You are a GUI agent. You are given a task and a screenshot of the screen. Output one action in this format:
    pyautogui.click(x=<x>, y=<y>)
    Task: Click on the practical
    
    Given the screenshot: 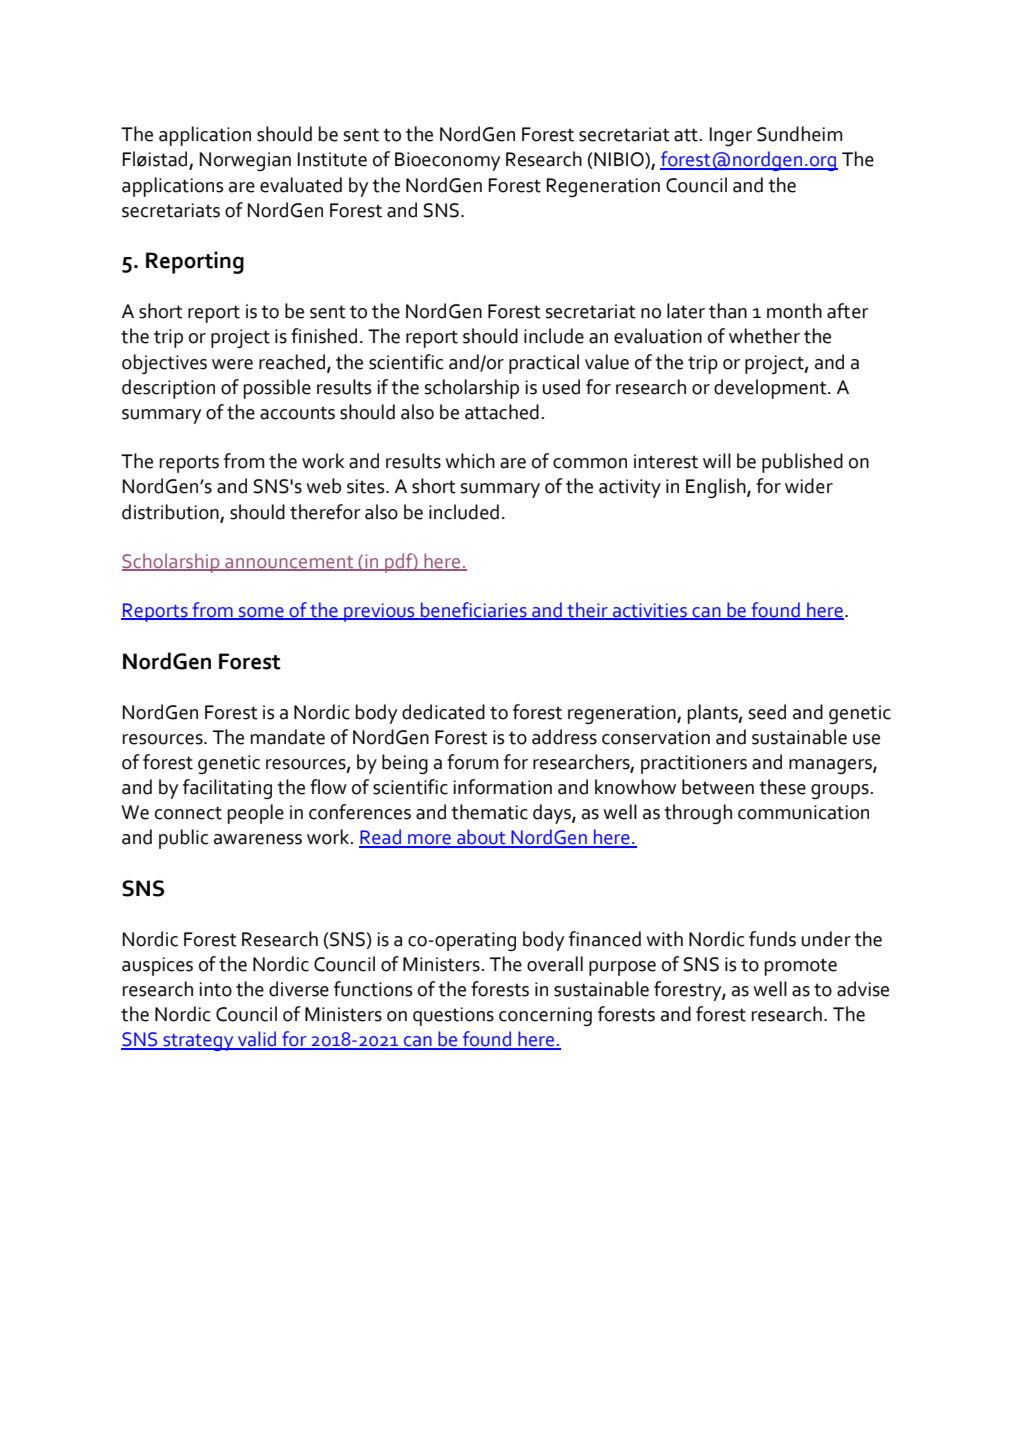 What is the action you would take?
    pyautogui.click(x=544, y=364)
